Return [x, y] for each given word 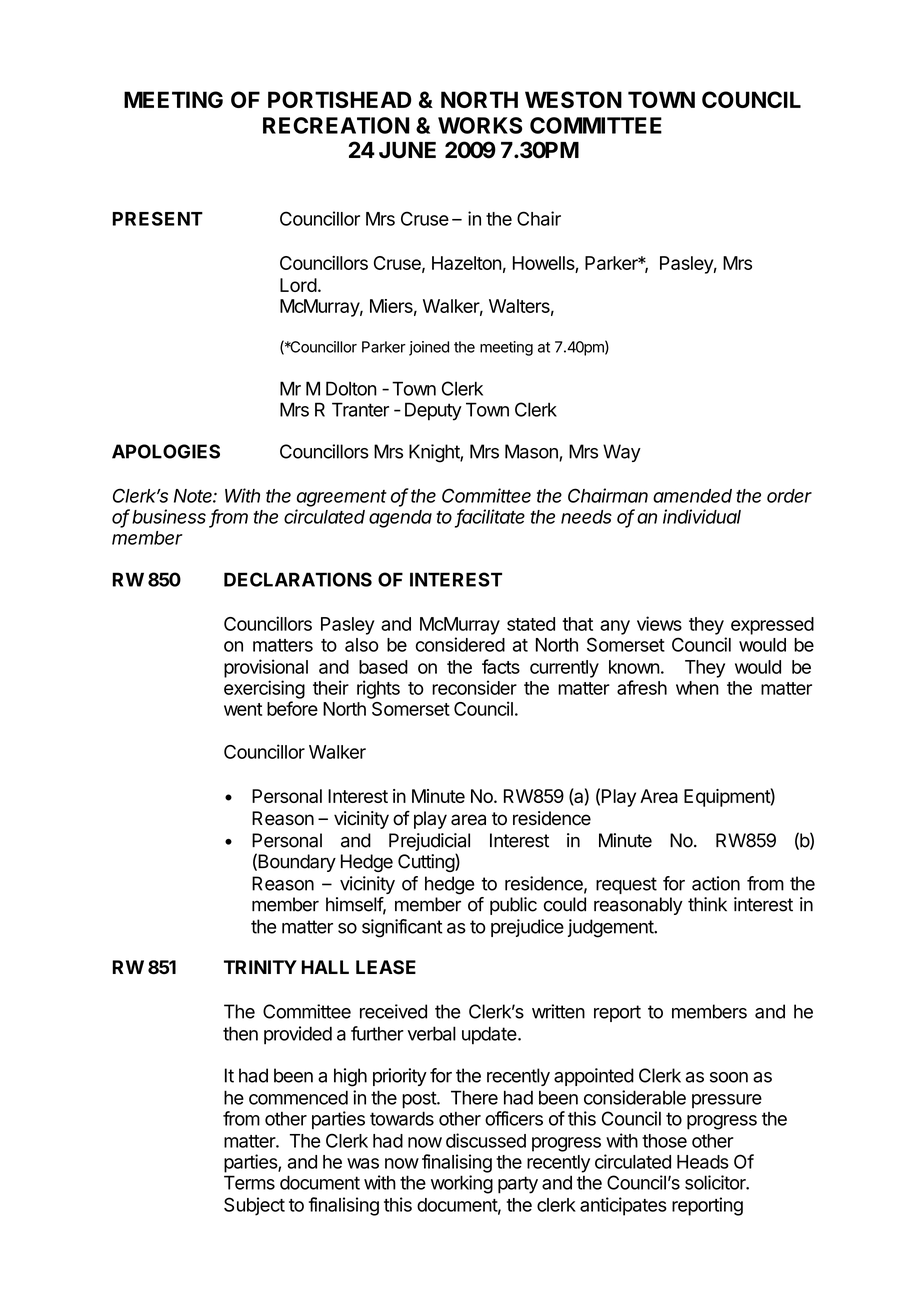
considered [460, 644]
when [697, 688]
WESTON [573, 99]
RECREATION [336, 125]
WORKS [480, 125]
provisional [266, 668]
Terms [249, 1182]
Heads [703, 1162]
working [462, 1184]
